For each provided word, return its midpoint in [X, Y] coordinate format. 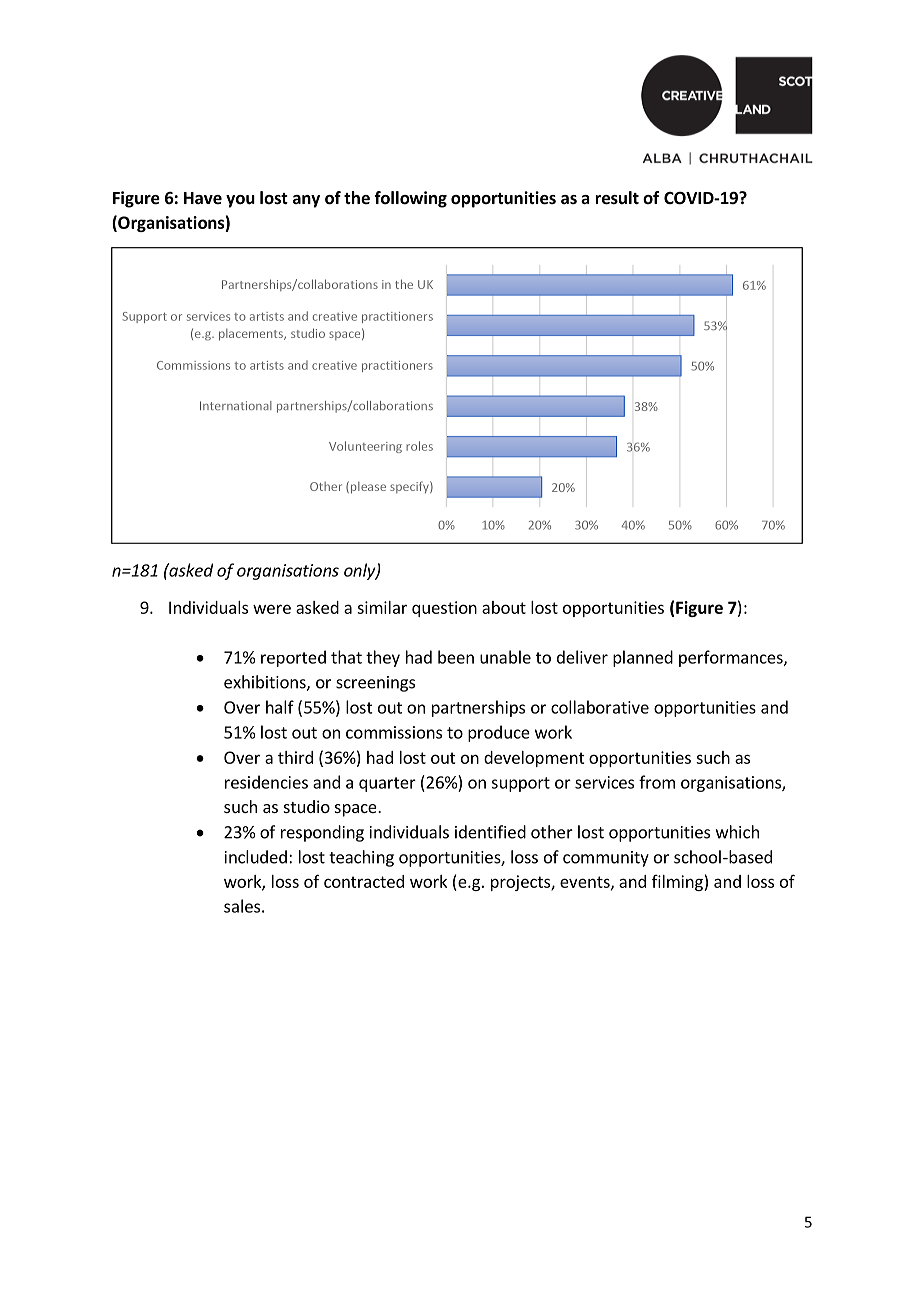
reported [293, 658]
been [456, 657]
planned [643, 658]
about [504, 607]
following [410, 199]
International [236, 405]
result [617, 198]
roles [419, 446]
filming [678, 883]
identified [490, 832]
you [240, 201]
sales [242, 906]
